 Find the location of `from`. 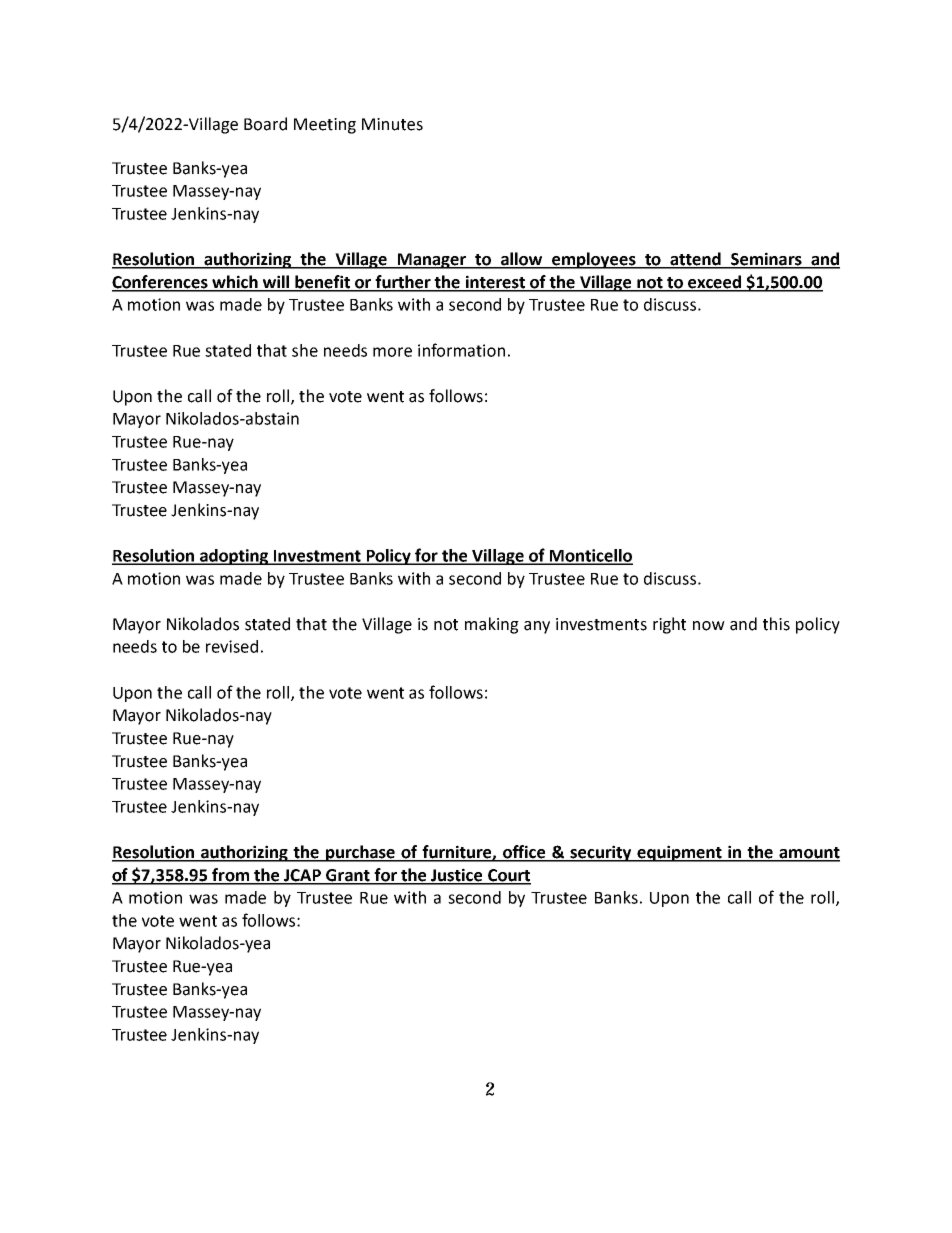

from is located at coordinates (230, 876).
